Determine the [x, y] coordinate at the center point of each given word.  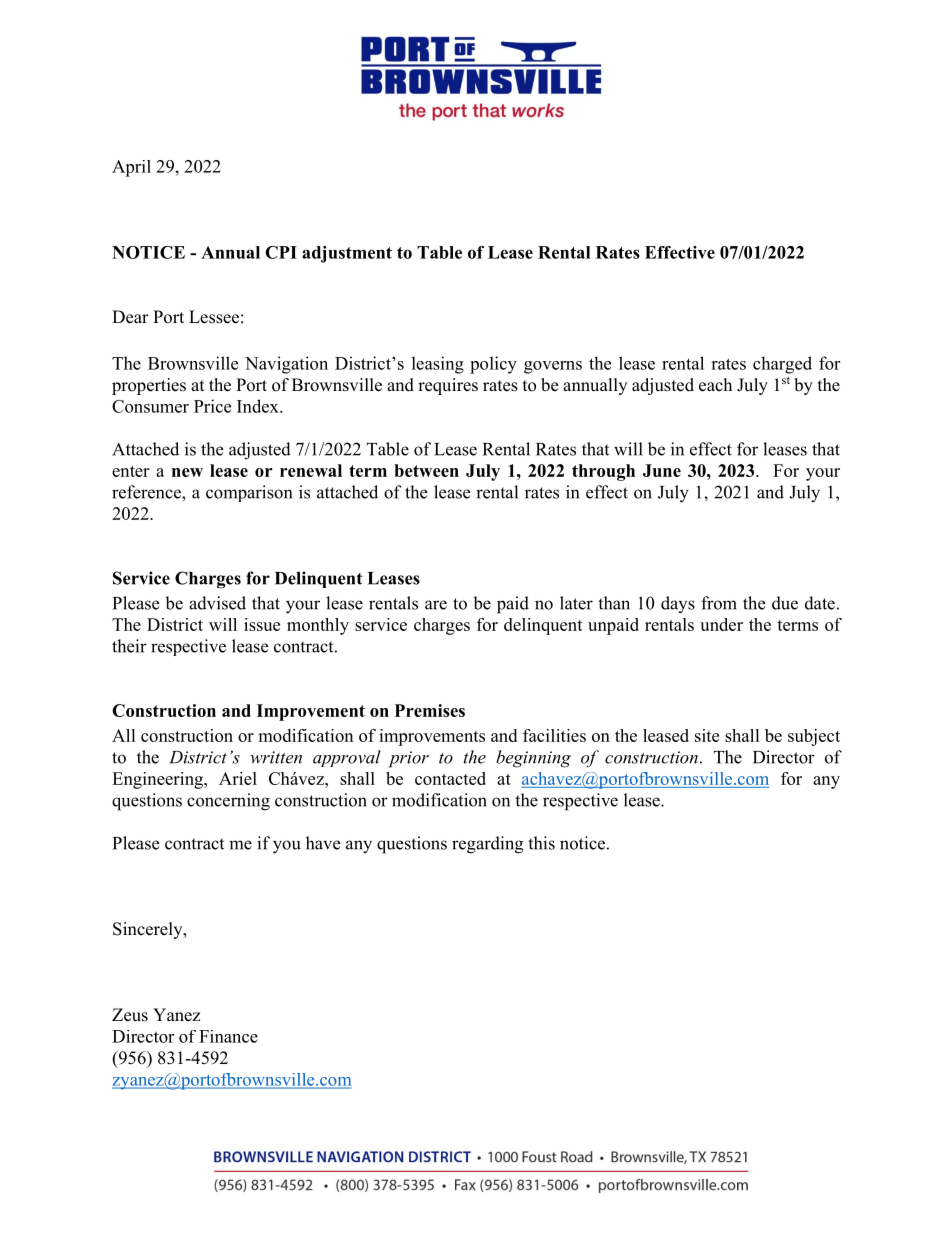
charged [782, 365]
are [436, 605]
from [719, 603]
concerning [228, 802]
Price [212, 406]
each [715, 385]
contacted [450, 778]
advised [217, 603]
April [131, 168]
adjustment [347, 254]
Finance [228, 1036]
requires [448, 386]
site [707, 735]
